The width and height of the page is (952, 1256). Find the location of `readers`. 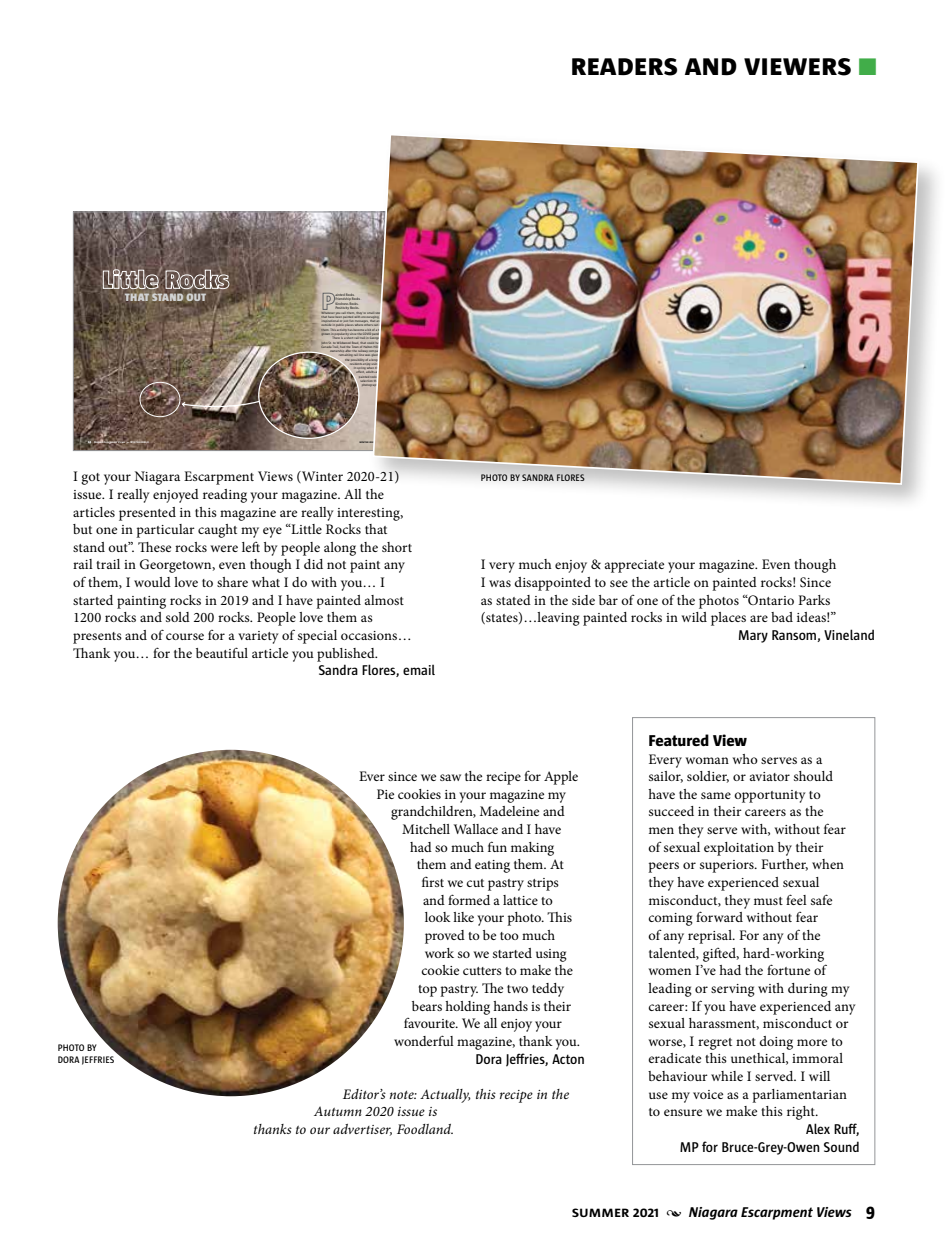

readers is located at coordinates (624, 67).
